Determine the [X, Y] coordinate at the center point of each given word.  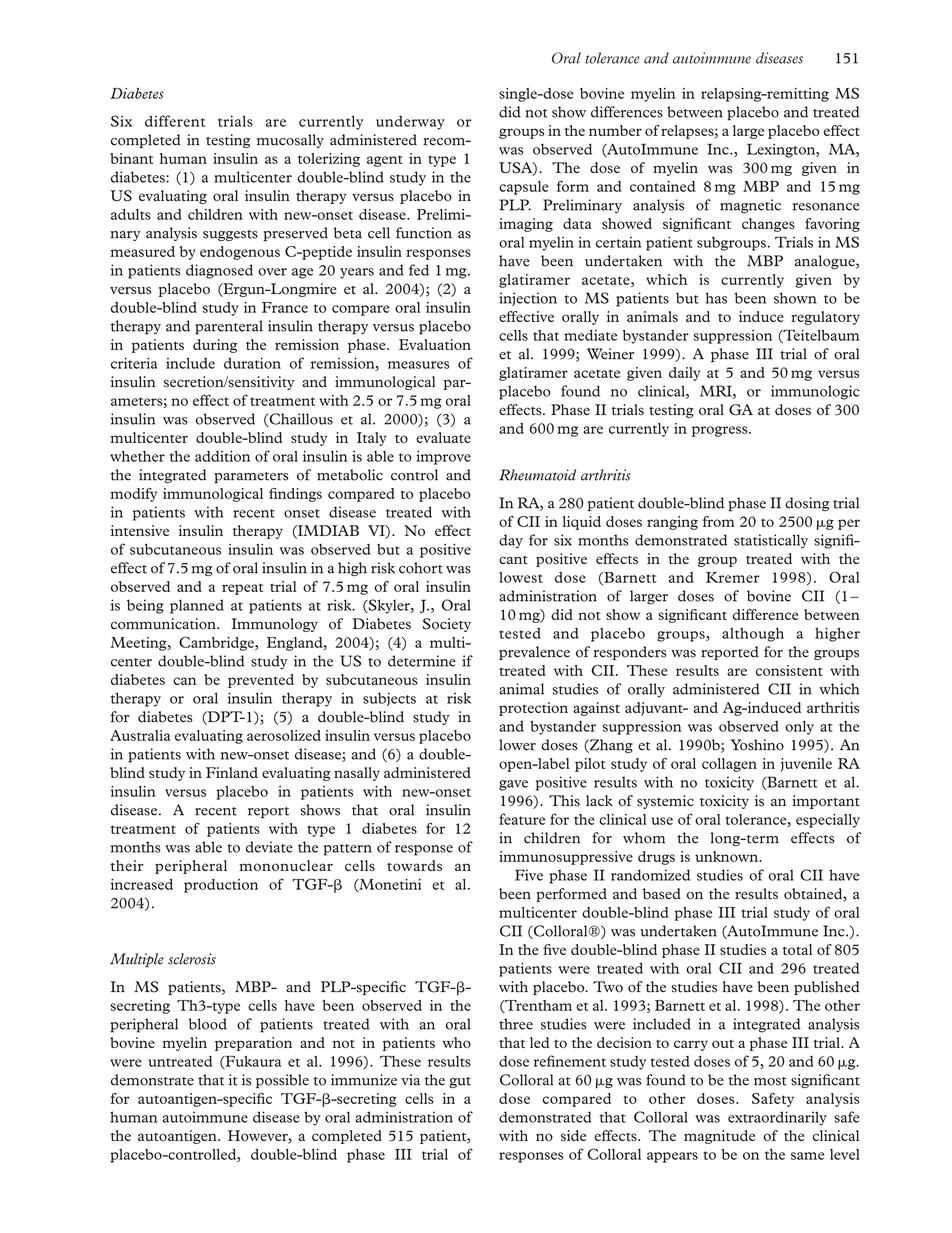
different [175, 121]
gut [460, 1082]
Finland [232, 772]
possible [282, 1081]
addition [222, 456]
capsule [524, 188]
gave [513, 785]
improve [443, 458]
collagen [729, 765]
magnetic [750, 206]
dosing [807, 504]
